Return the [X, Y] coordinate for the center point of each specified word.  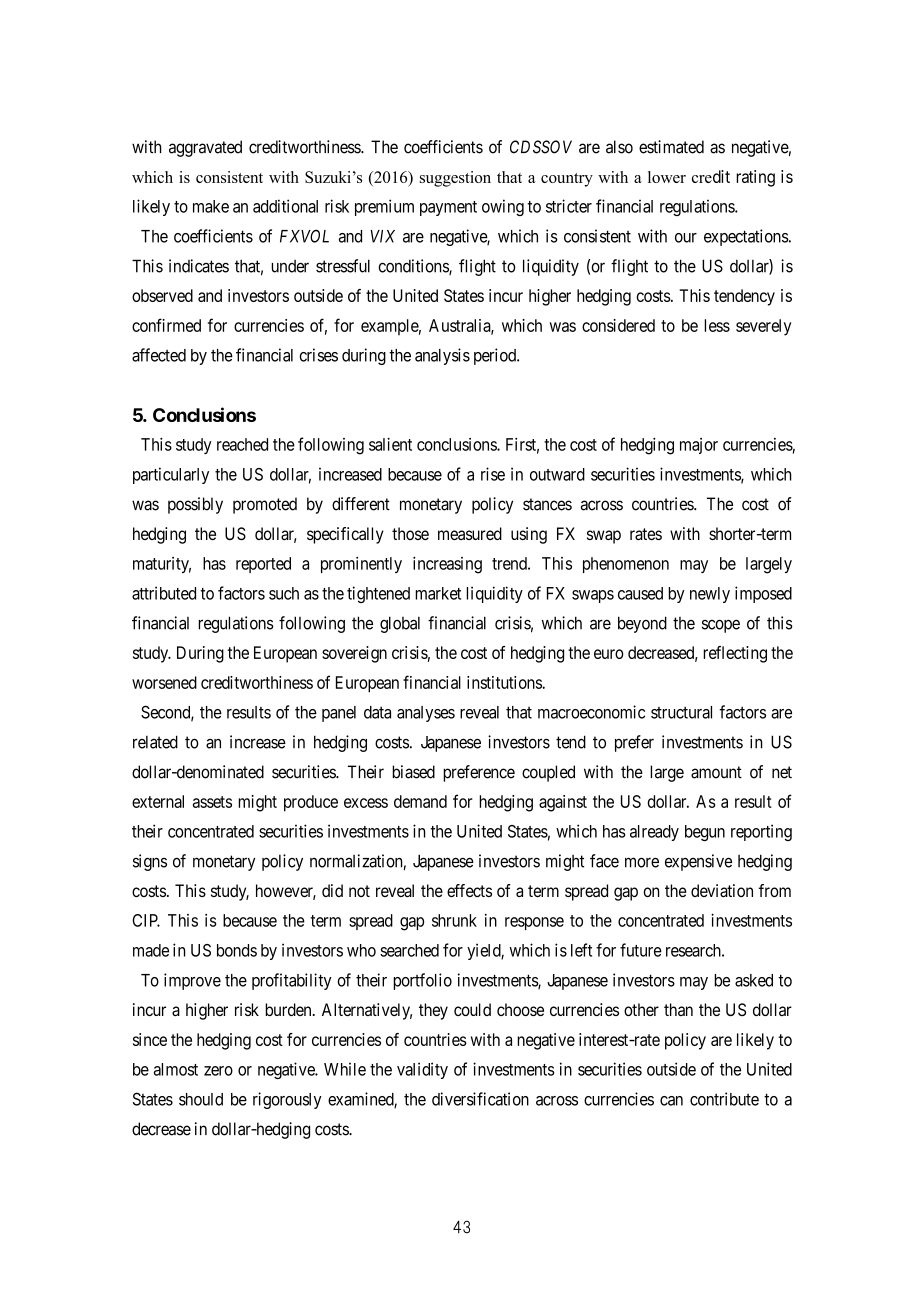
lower [667, 177]
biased [413, 772]
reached [242, 444]
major [699, 446]
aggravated [205, 148]
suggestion [455, 179]
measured [470, 533]
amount [716, 772]
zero [218, 1071]
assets [212, 802]
